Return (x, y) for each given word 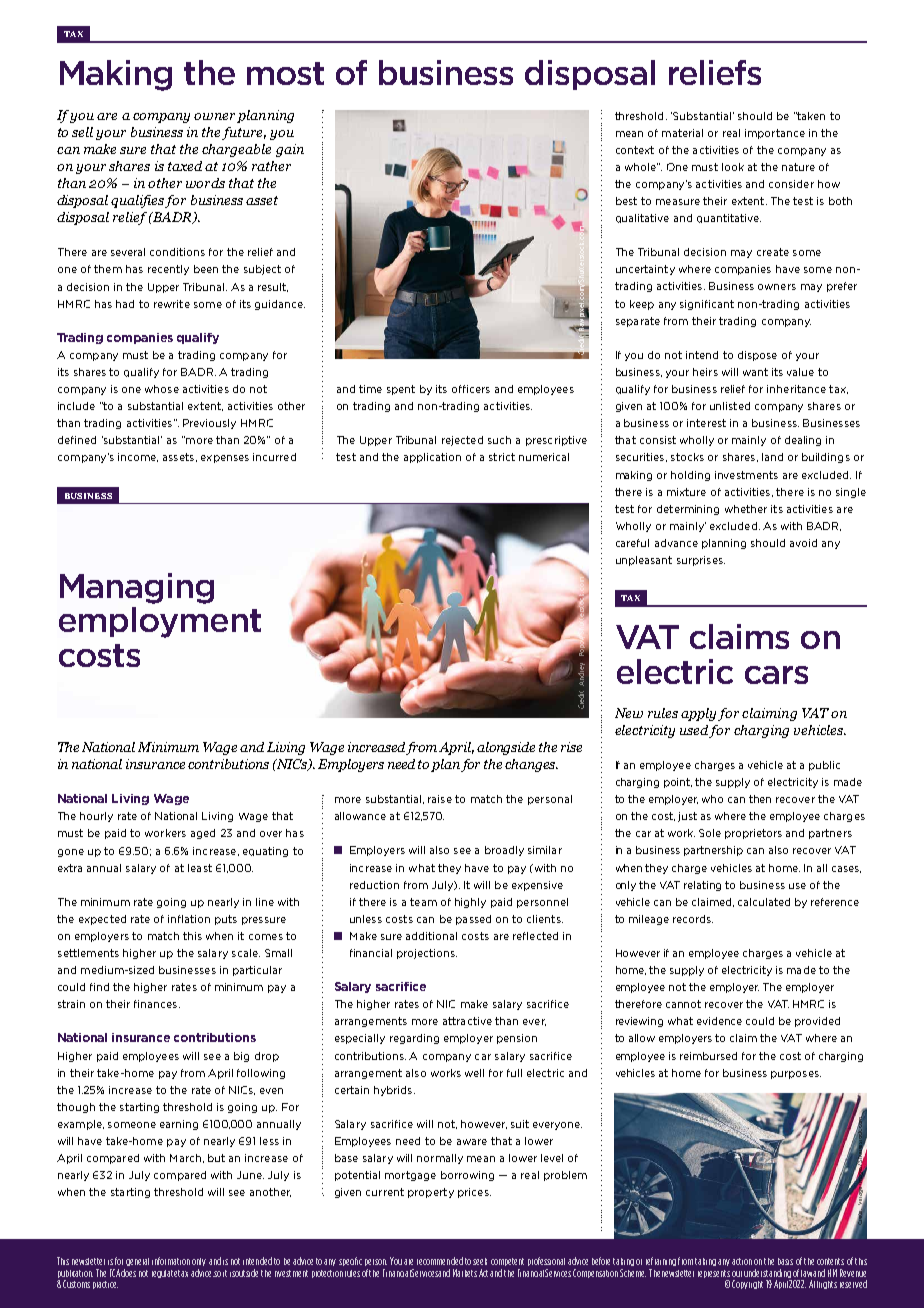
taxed (185, 166)
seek (480, 1261)
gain (290, 150)
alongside (506, 748)
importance (775, 134)
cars (776, 675)
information (171, 1261)
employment (160, 622)
